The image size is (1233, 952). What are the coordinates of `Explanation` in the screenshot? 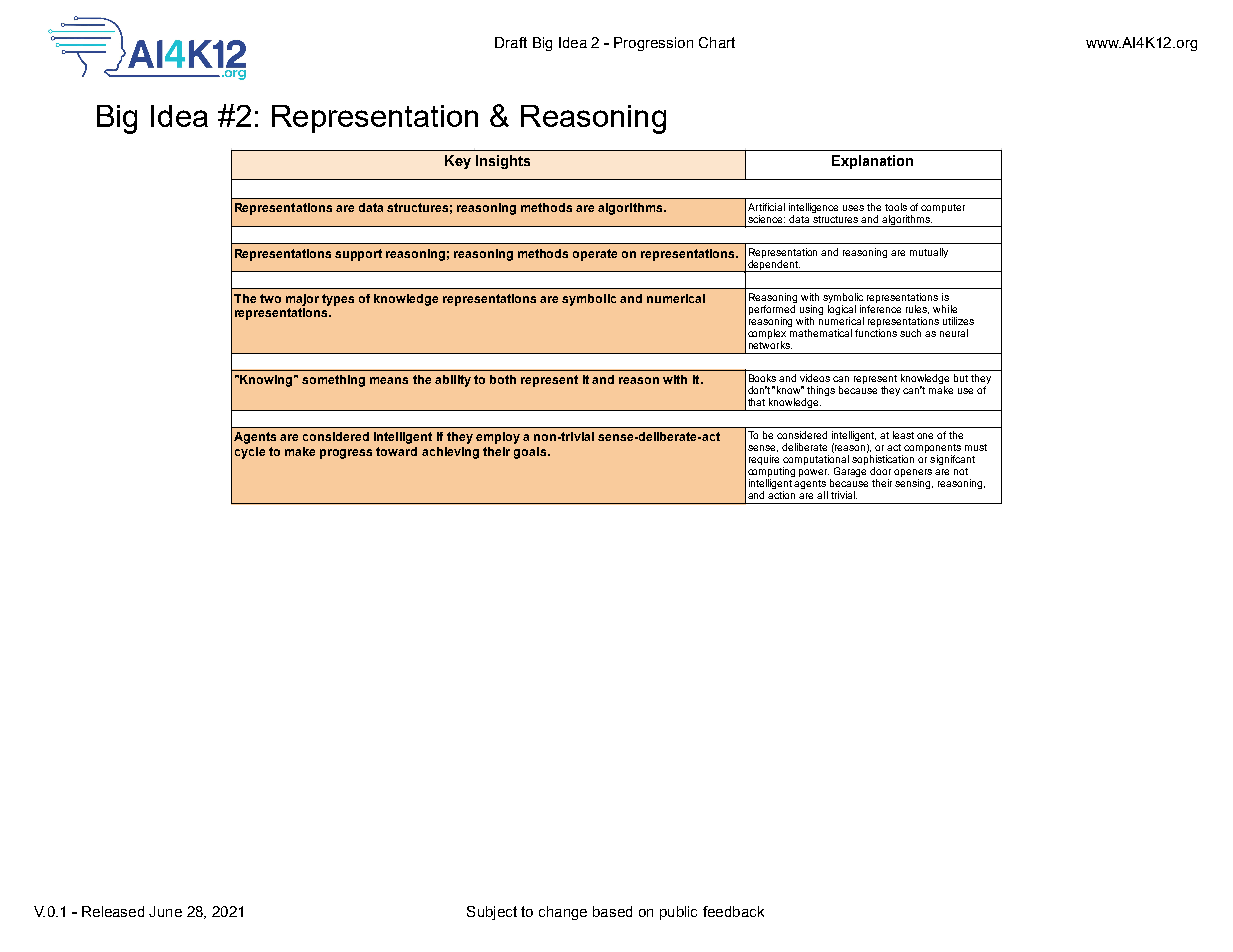 It's located at (872, 162).
